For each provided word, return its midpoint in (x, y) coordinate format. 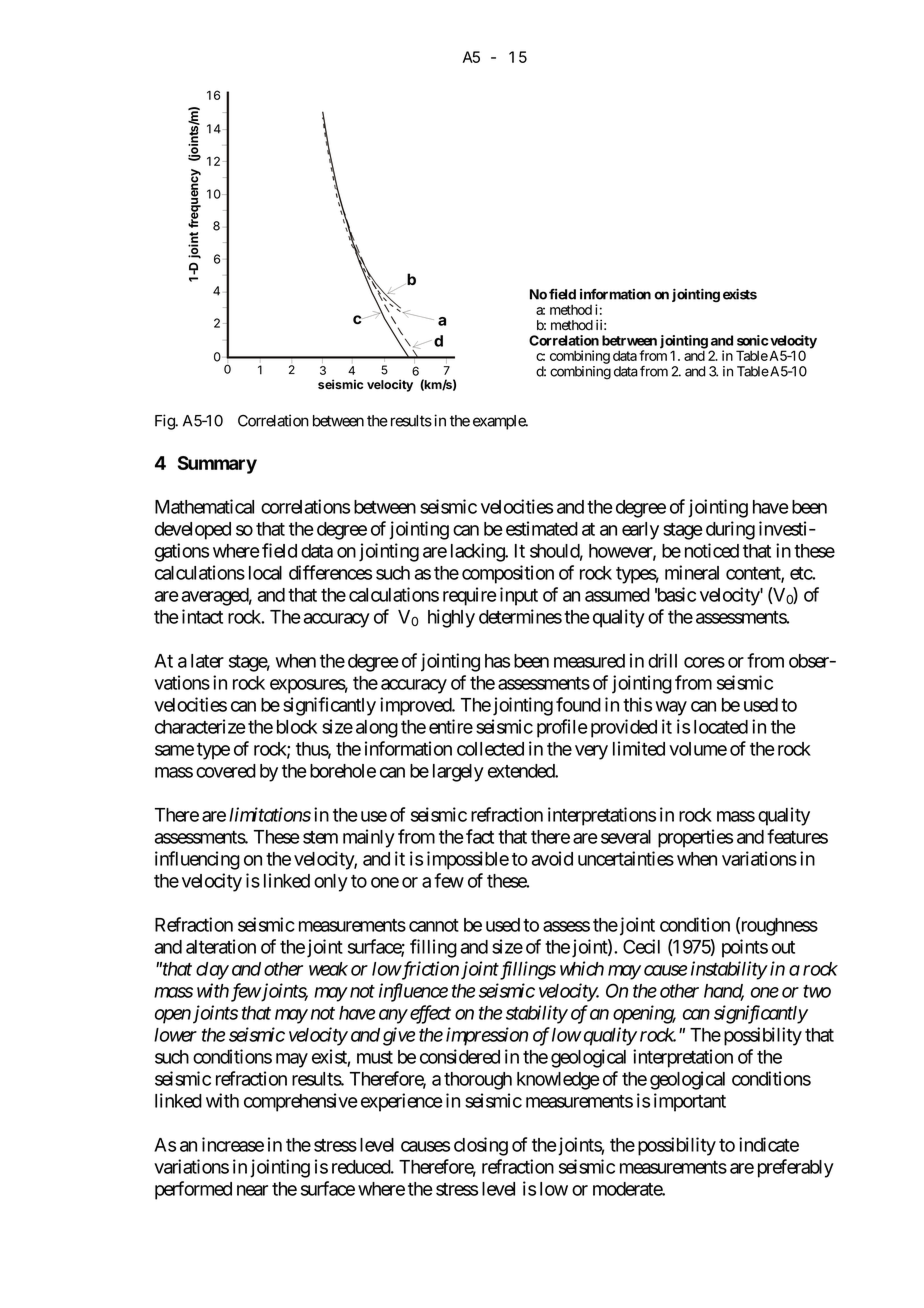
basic (675, 594)
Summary (217, 465)
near (252, 1190)
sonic (752, 340)
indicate (769, 1144)
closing (481, 1146)
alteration (221, 946)
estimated (542, 528)
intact (202, 616)
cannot (434, 925)
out (783, 947)
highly (451, 618)
